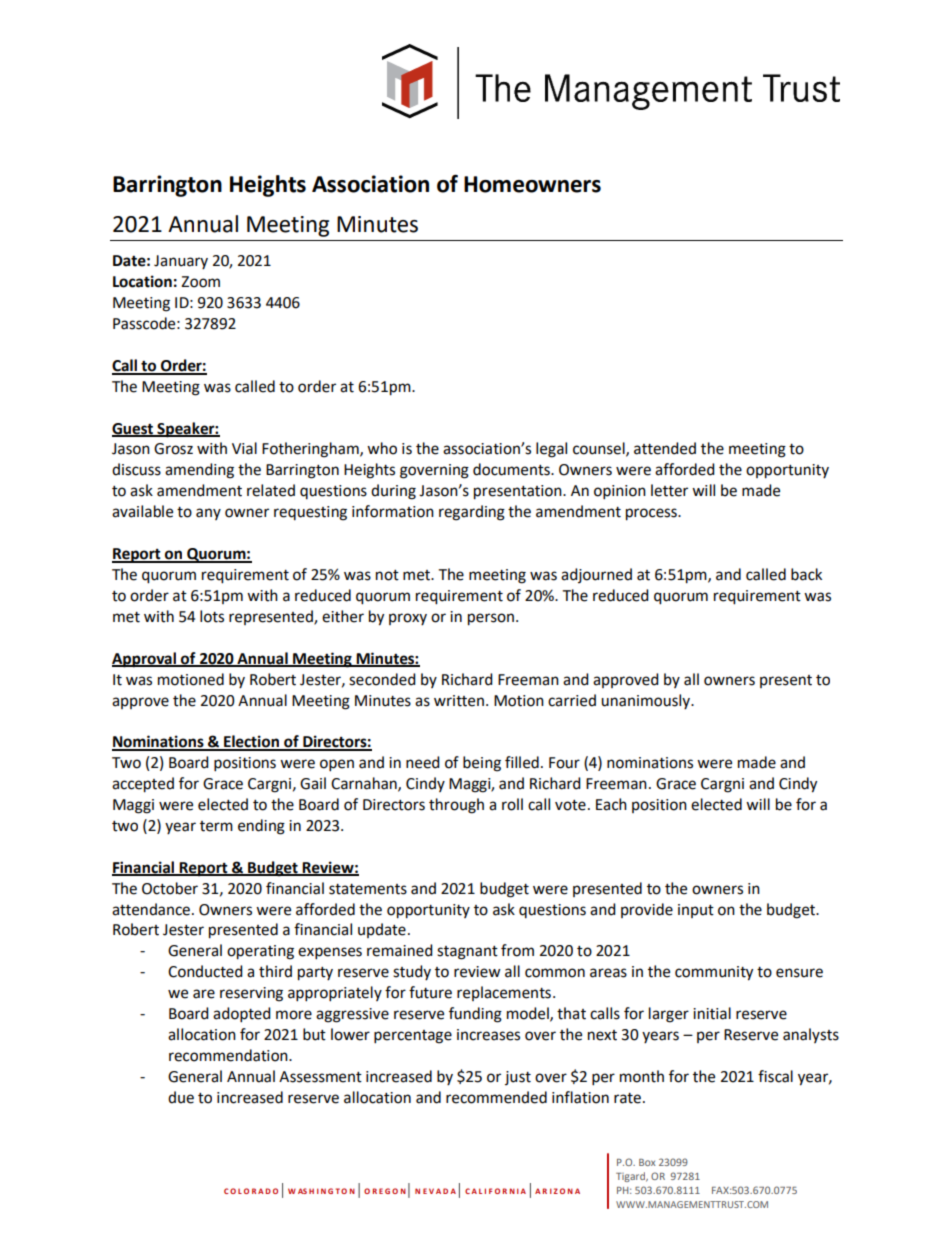  What do you see at coordinates (665, 448) in the screenshot?
I see `attended` at bounding box center [665, 448].
